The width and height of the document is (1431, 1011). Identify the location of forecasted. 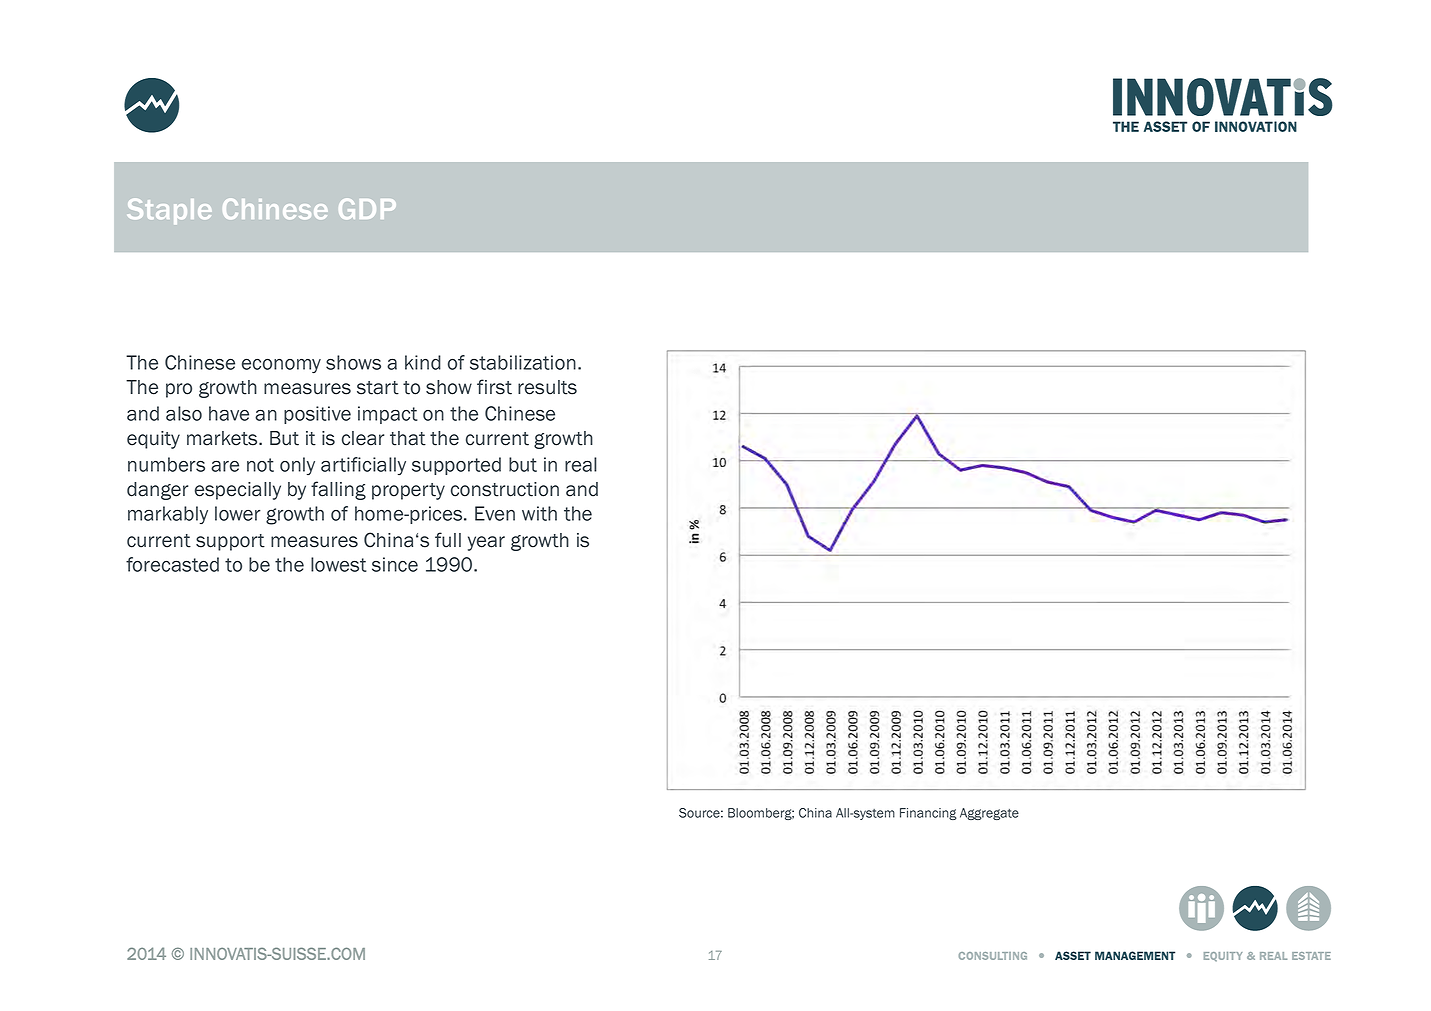
(172, 564).
